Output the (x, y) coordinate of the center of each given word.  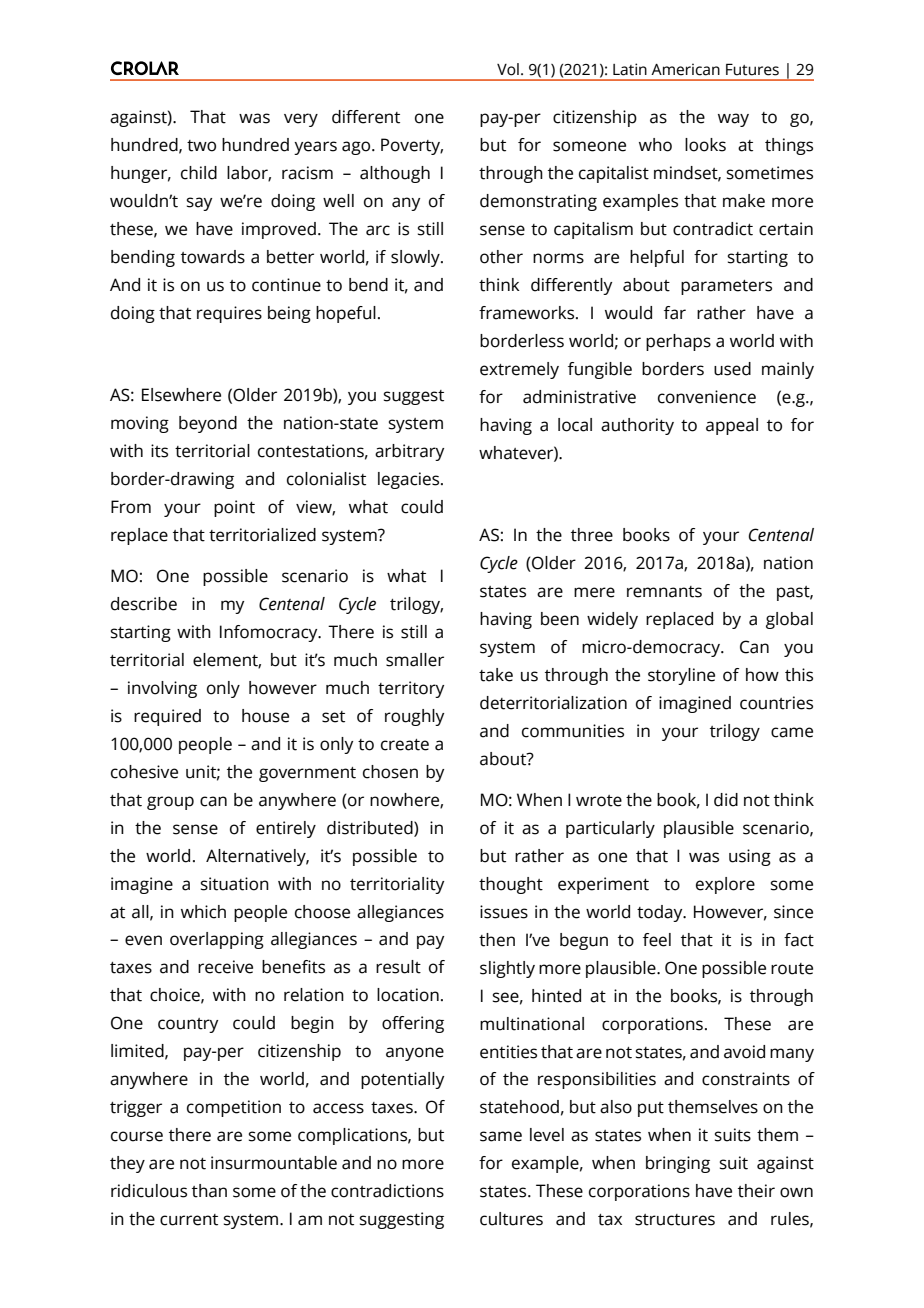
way (733, 120)
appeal (732, 426)
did (726, 800)
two (201, 146)
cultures (511, 1219)
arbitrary (409, 452)
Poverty (412, 146)
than (209, 1191)
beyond (208, 424)
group (170, 803)
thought (511, 885)
